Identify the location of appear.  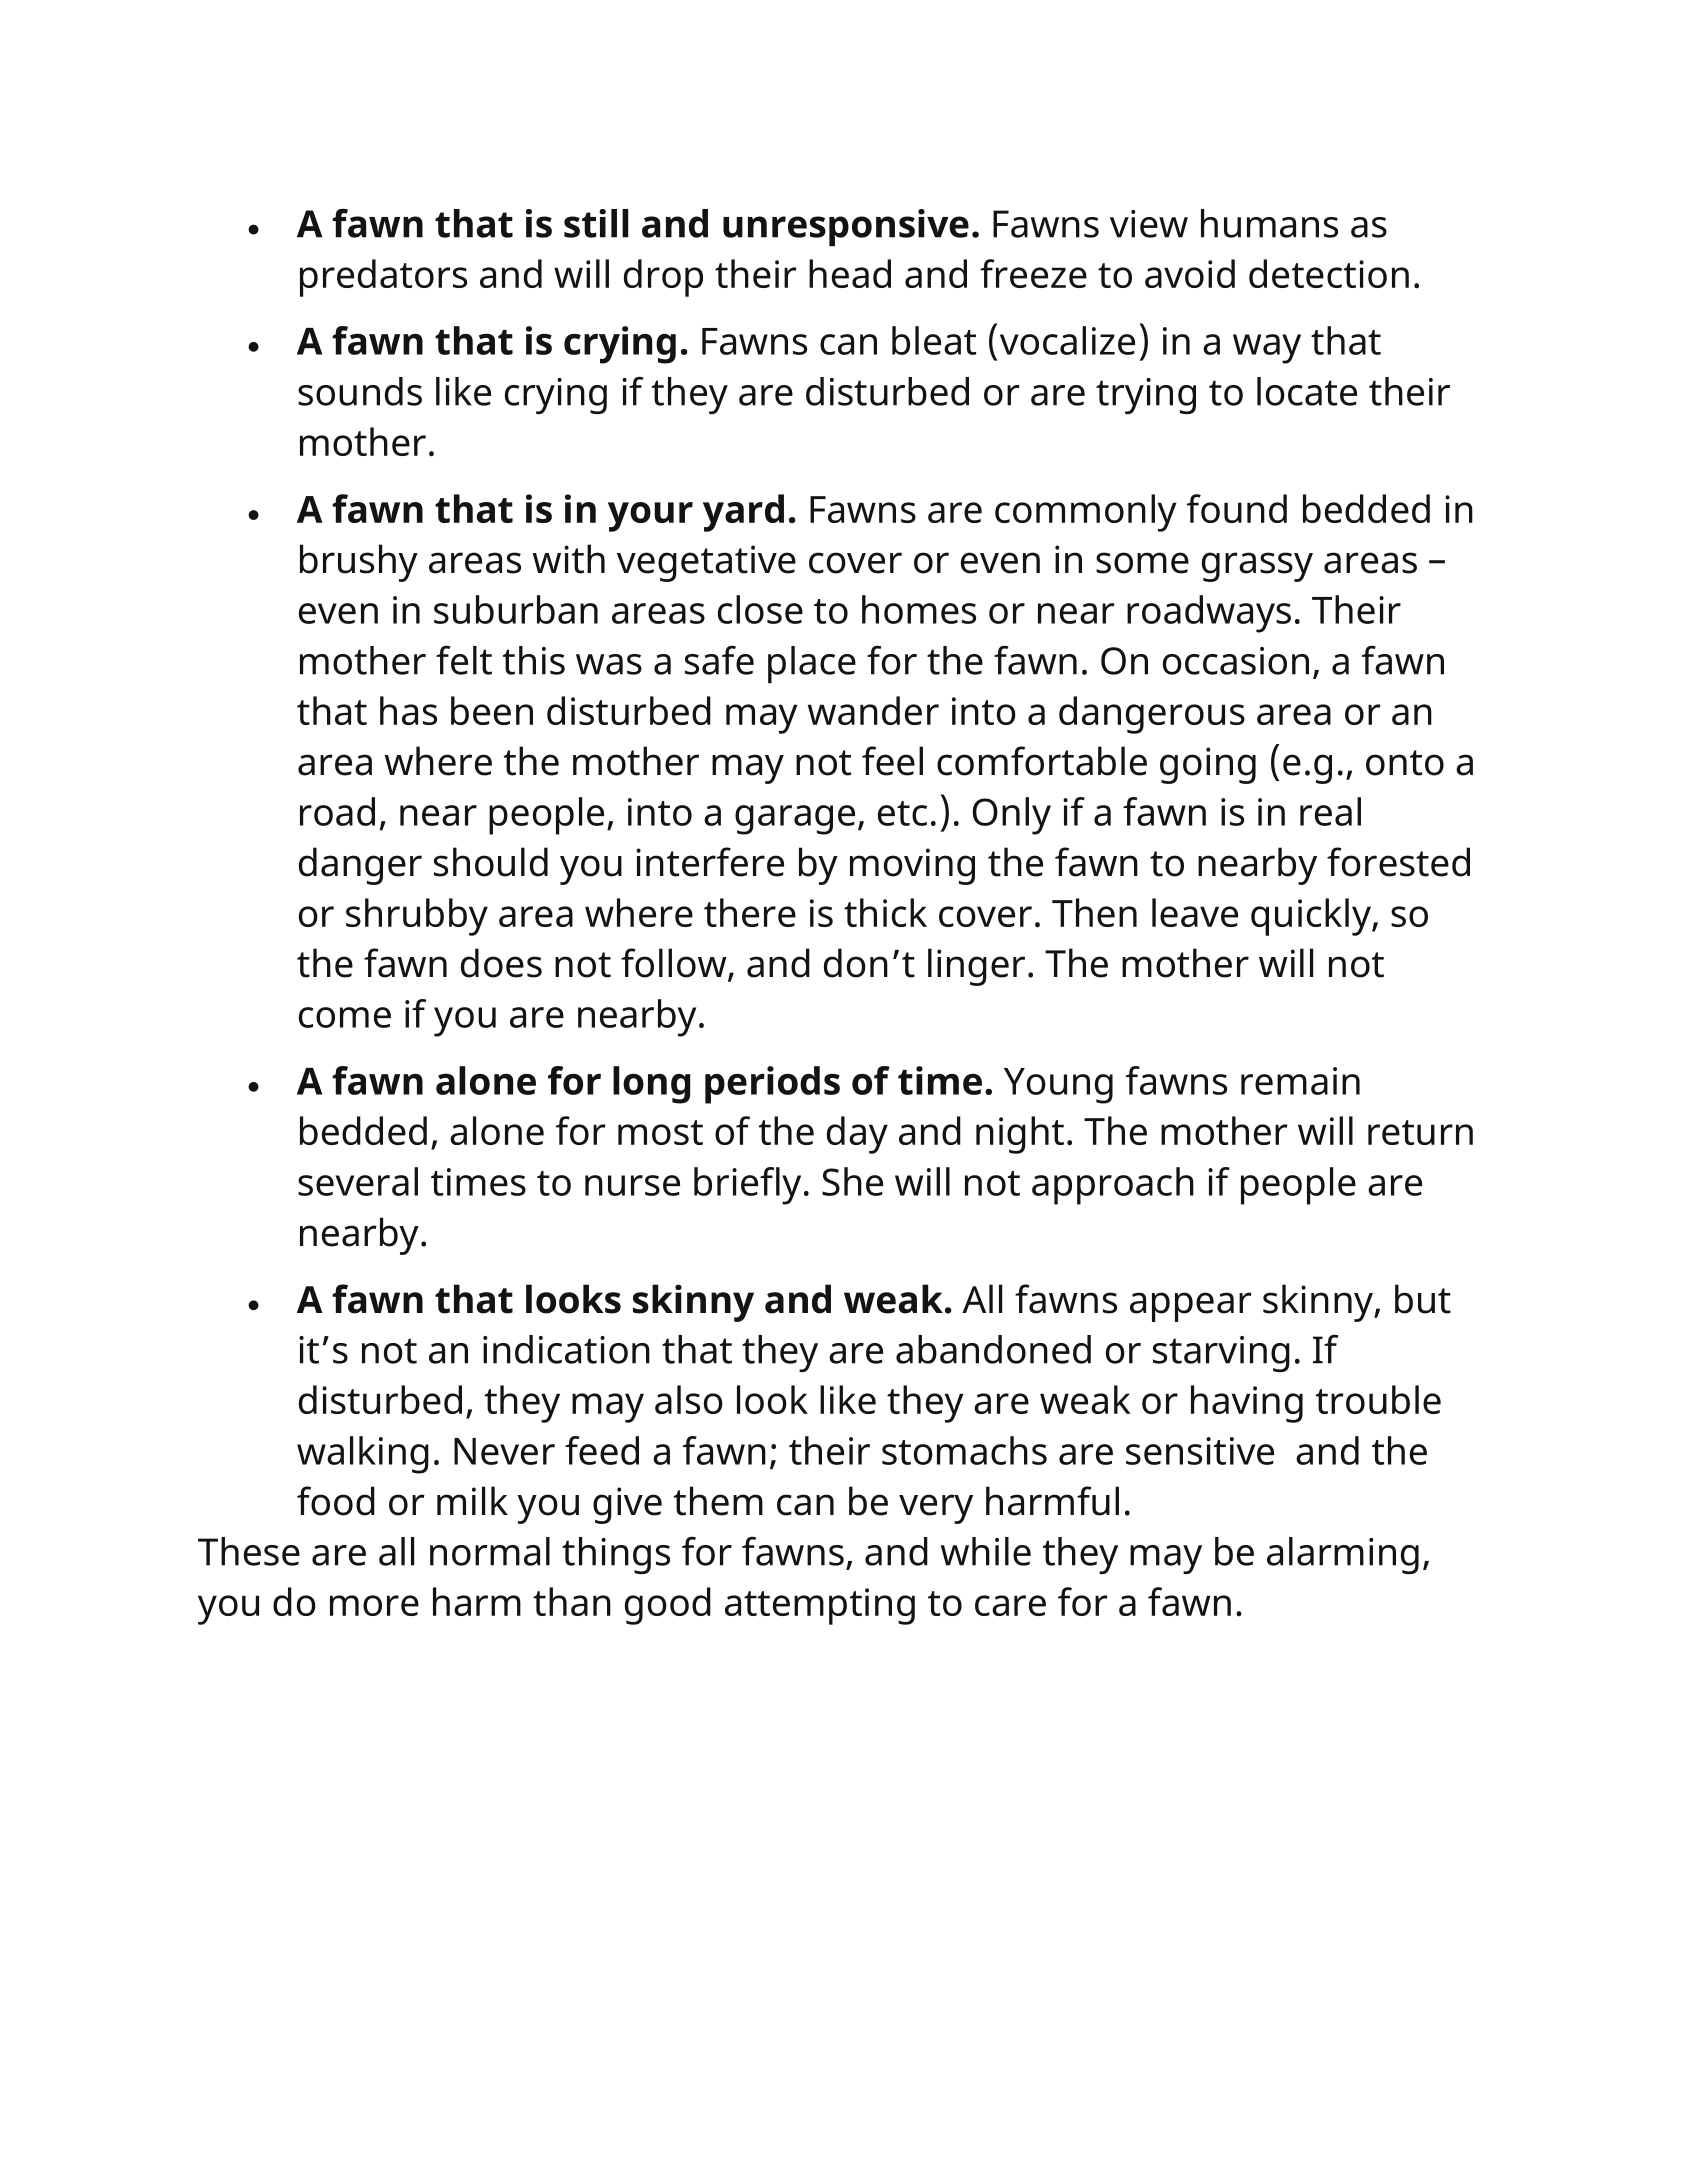
(1191, 1307).
